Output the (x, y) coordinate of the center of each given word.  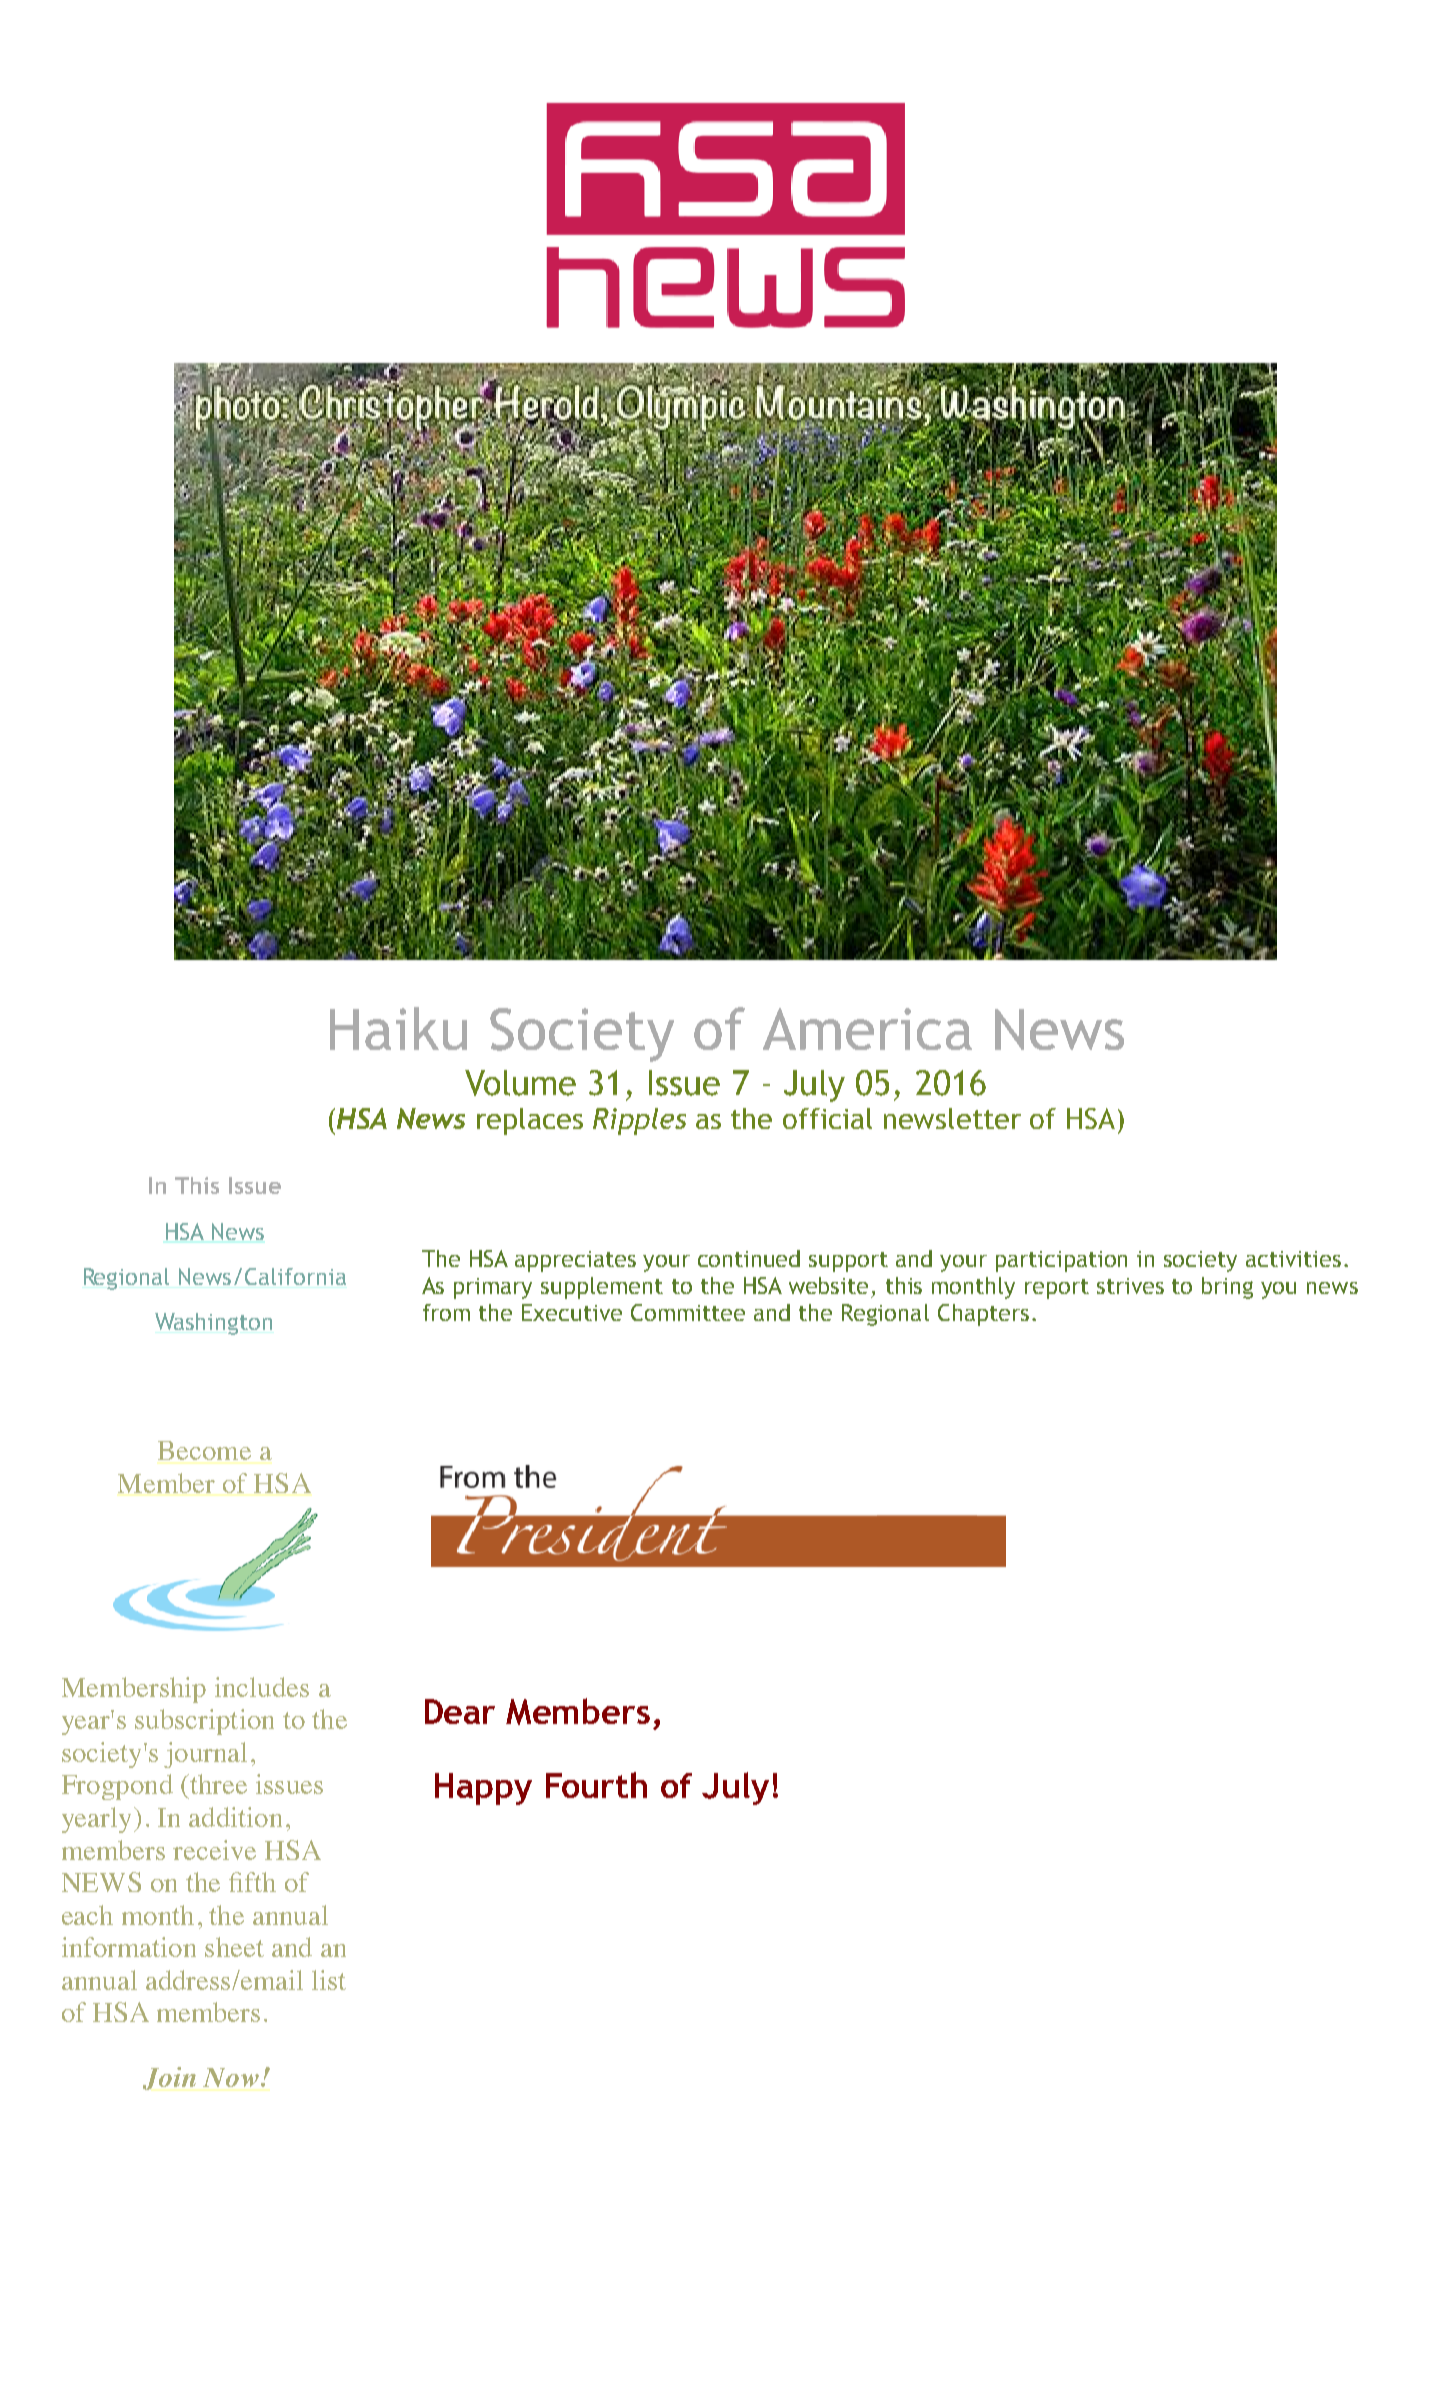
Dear (460, 1711)
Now (231, 2077)
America (867, 1029)
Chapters (983, 1315)
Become (204, 1450)
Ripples (639, 1121)
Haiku (398, 1028)
